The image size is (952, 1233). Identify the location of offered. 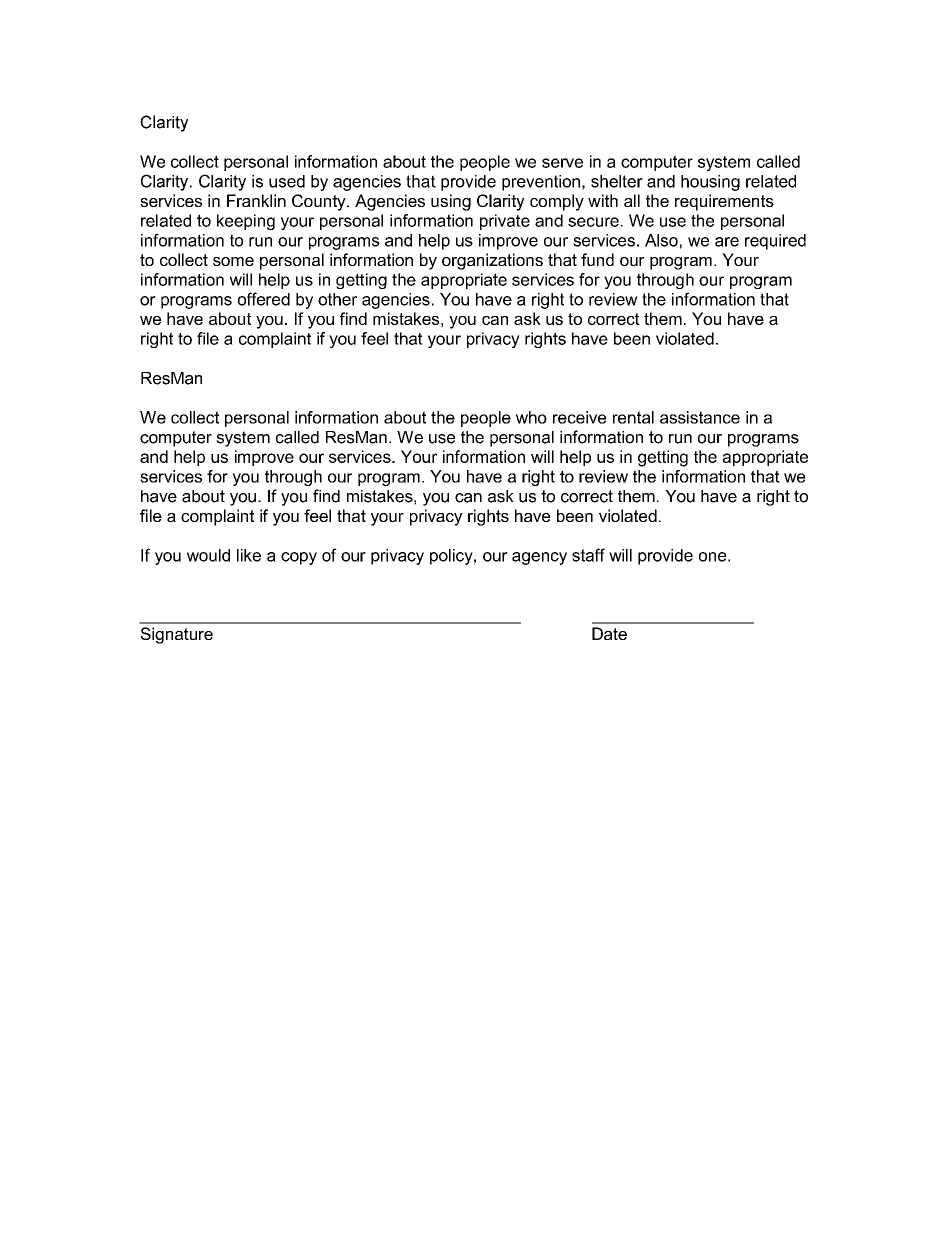
(264, 299).
